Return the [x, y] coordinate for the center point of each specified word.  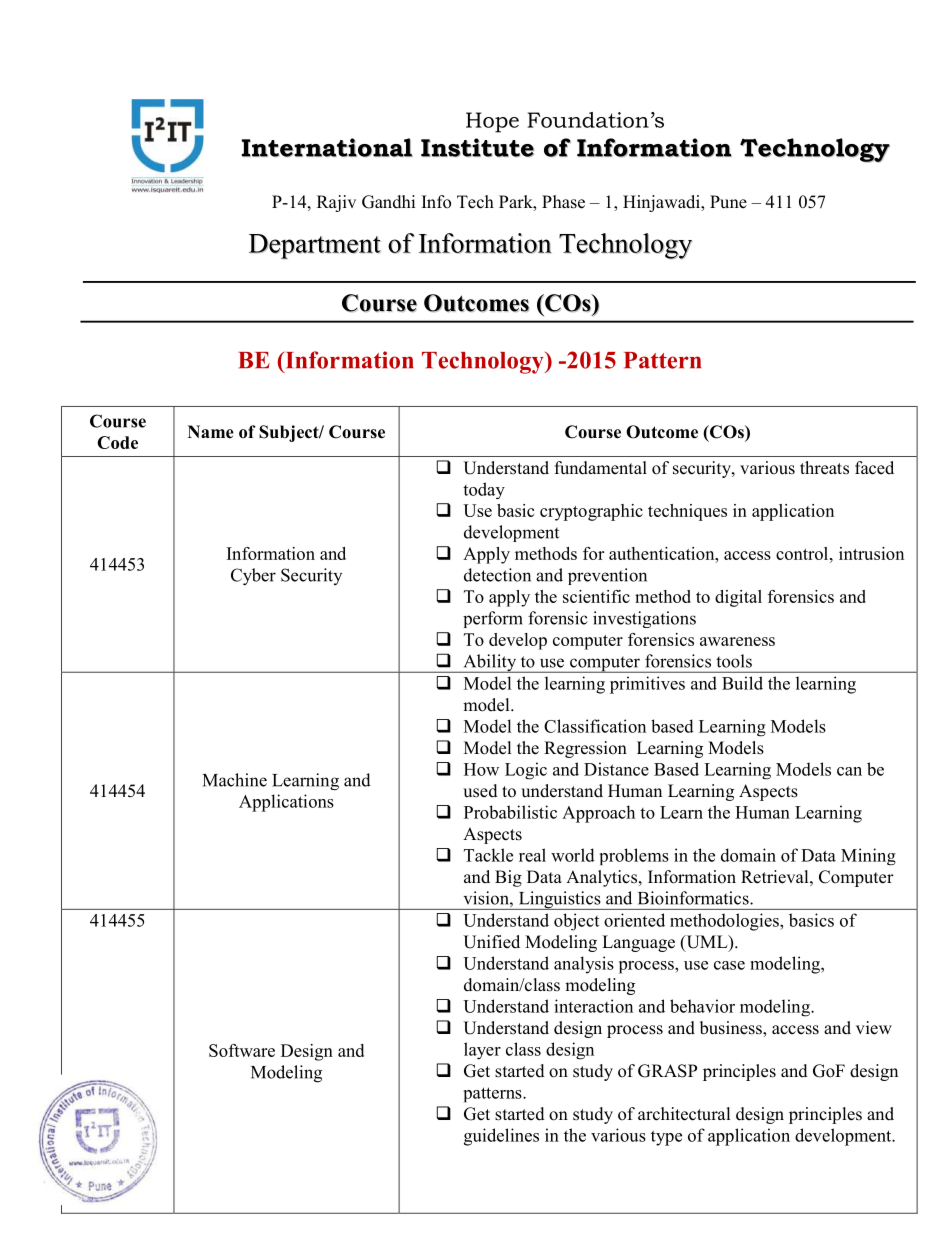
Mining [868, 856]
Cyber [253, 577]
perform [493, 619]
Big [508, 878]
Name [211, 432]
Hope [492, 122]
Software [242, 1050]
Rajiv [336, 203]
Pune [728, 202]
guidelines [501, 1137]
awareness [737, 641]
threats [824, 468]
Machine [235, 780]
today [484, 490]
